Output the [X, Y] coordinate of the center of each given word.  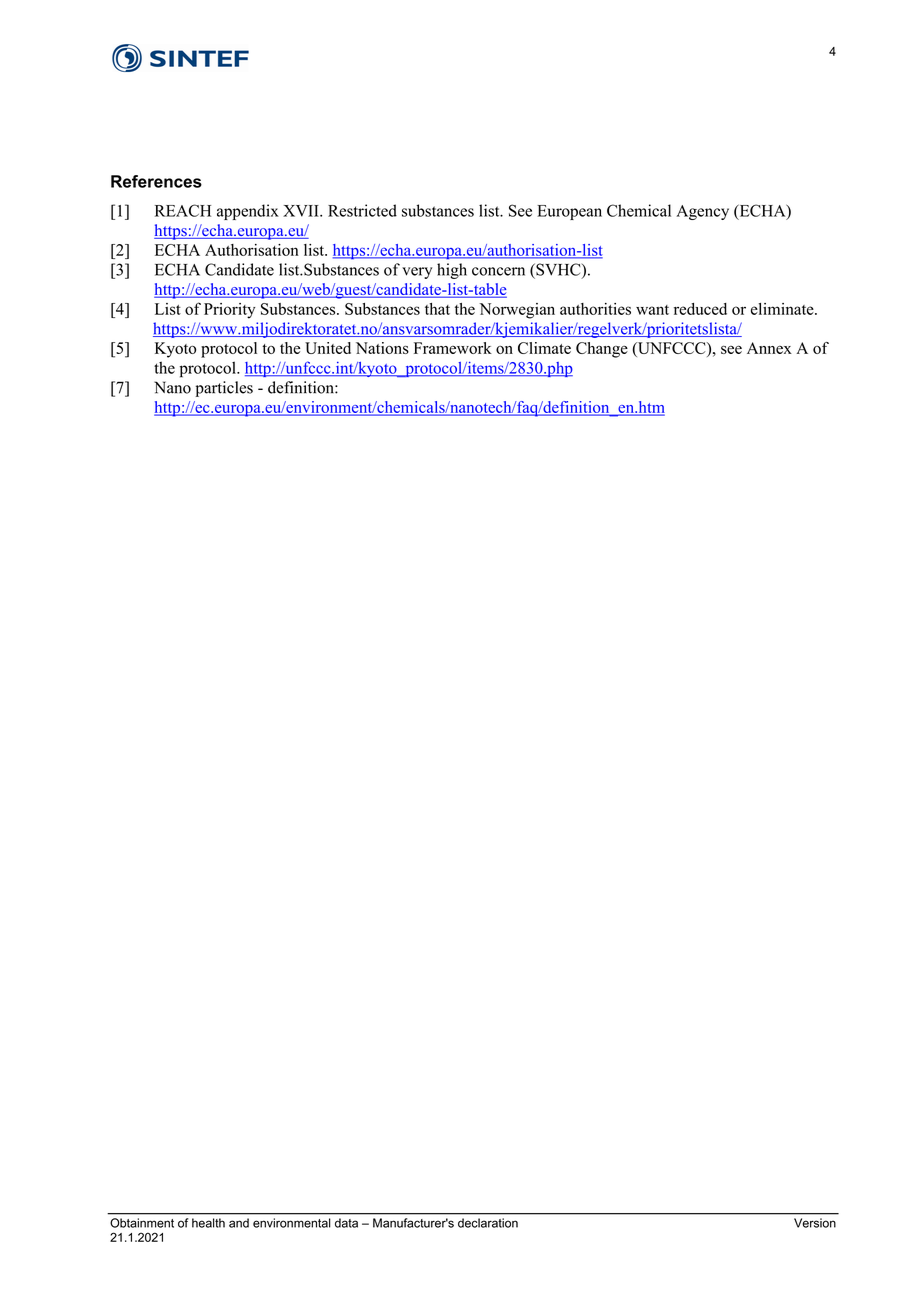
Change [602, 350]
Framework [453, 348]
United [328, 348]
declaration [488, 1223]
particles [224, 389]
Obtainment [142, 1223]
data [346, 1223]
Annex [769, 348]
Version [815, 1223]
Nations [382, 348]
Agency [702, 212]
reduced [700, 309]
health [208, 1223]
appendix [248, 212]
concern [498, 271]
